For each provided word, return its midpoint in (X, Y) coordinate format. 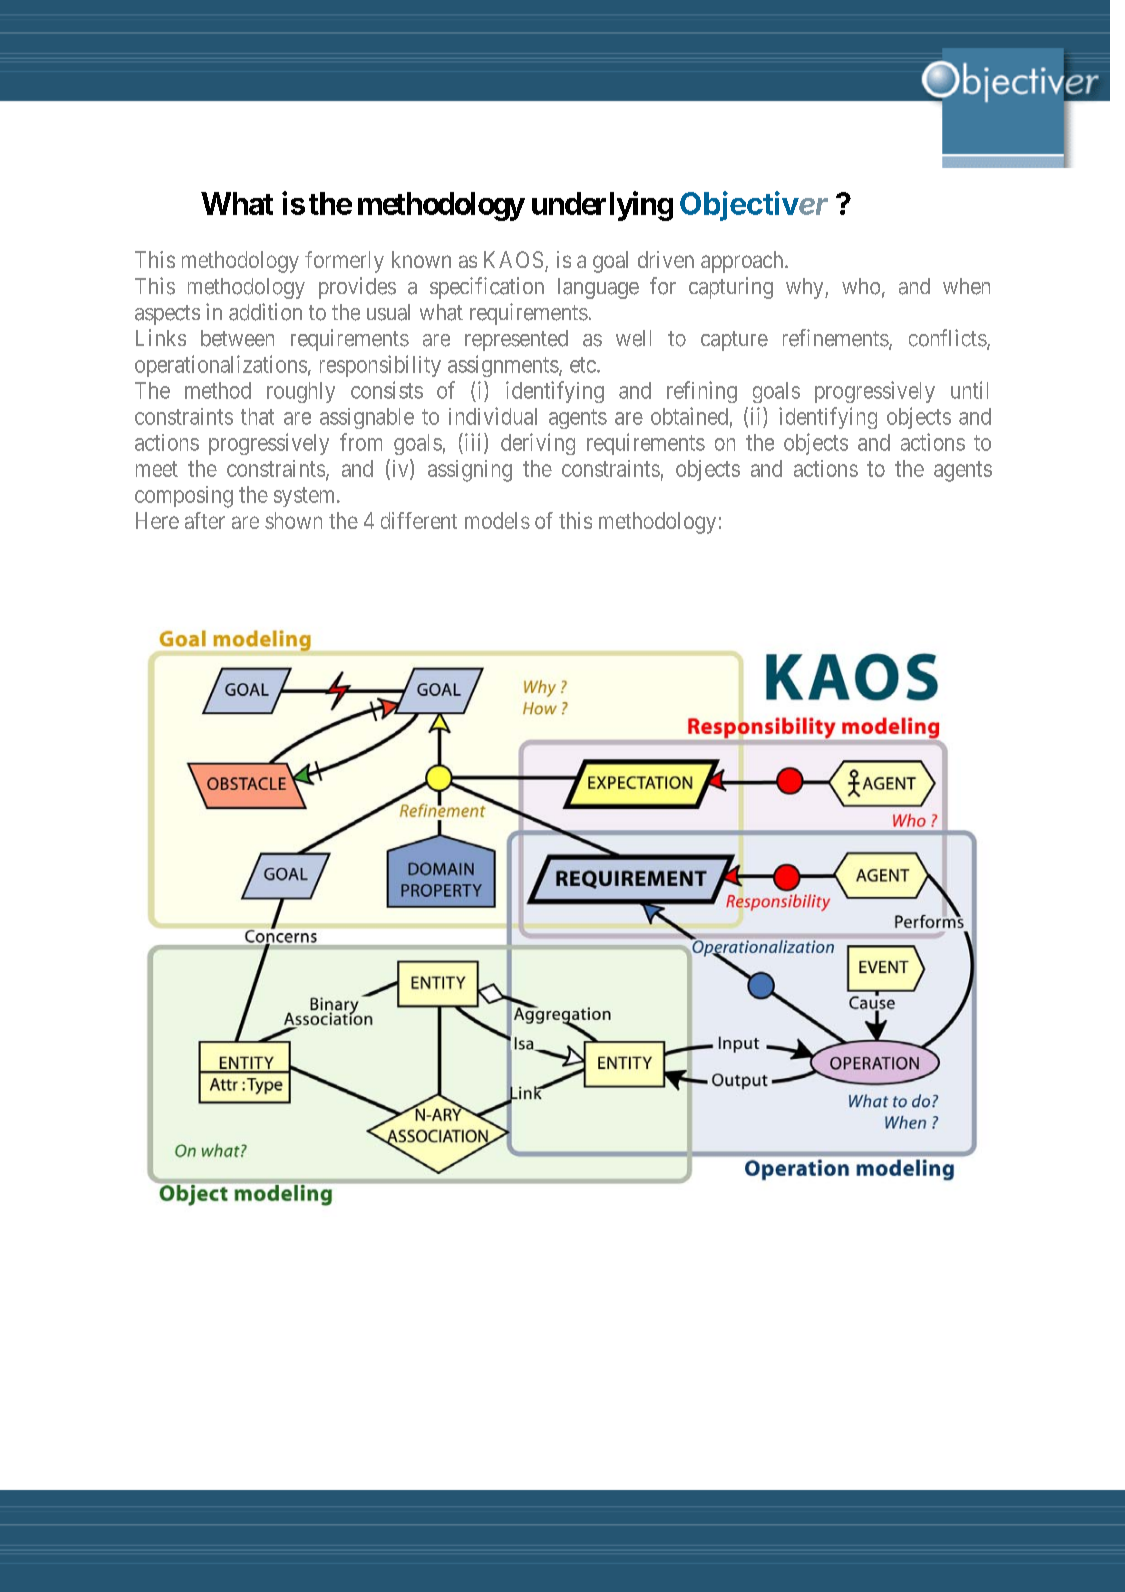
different (419, 520)
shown (293, 520)
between (237, 338)
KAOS (513, 259)
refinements (836, 338)
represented (516, 340)
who (861, 286)
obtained (689, 416)
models (497, 520)
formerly (344, 262)
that (257, 416)
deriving (538, 444)
